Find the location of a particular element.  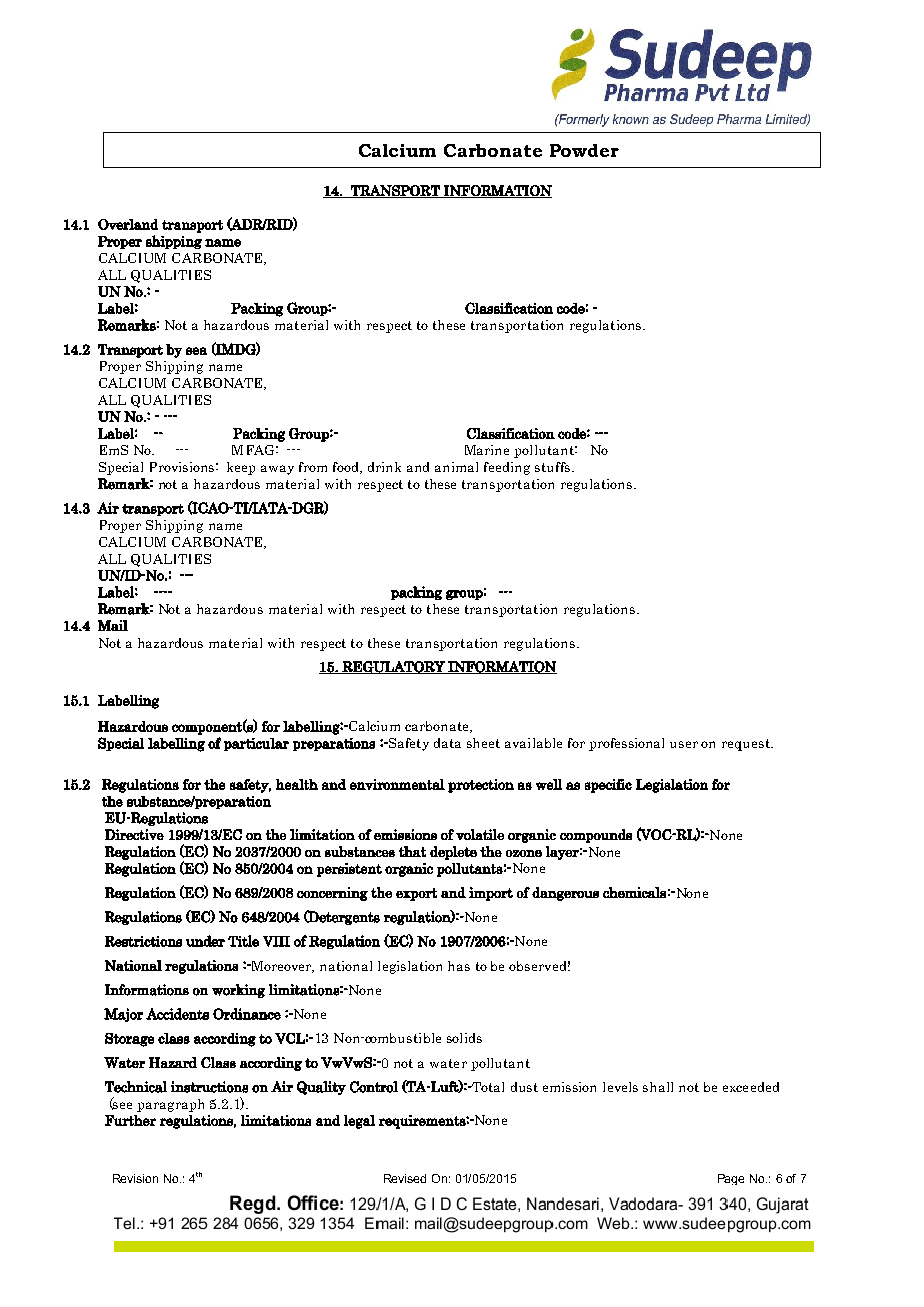

Revised is located at coordinates (405, 1178).
